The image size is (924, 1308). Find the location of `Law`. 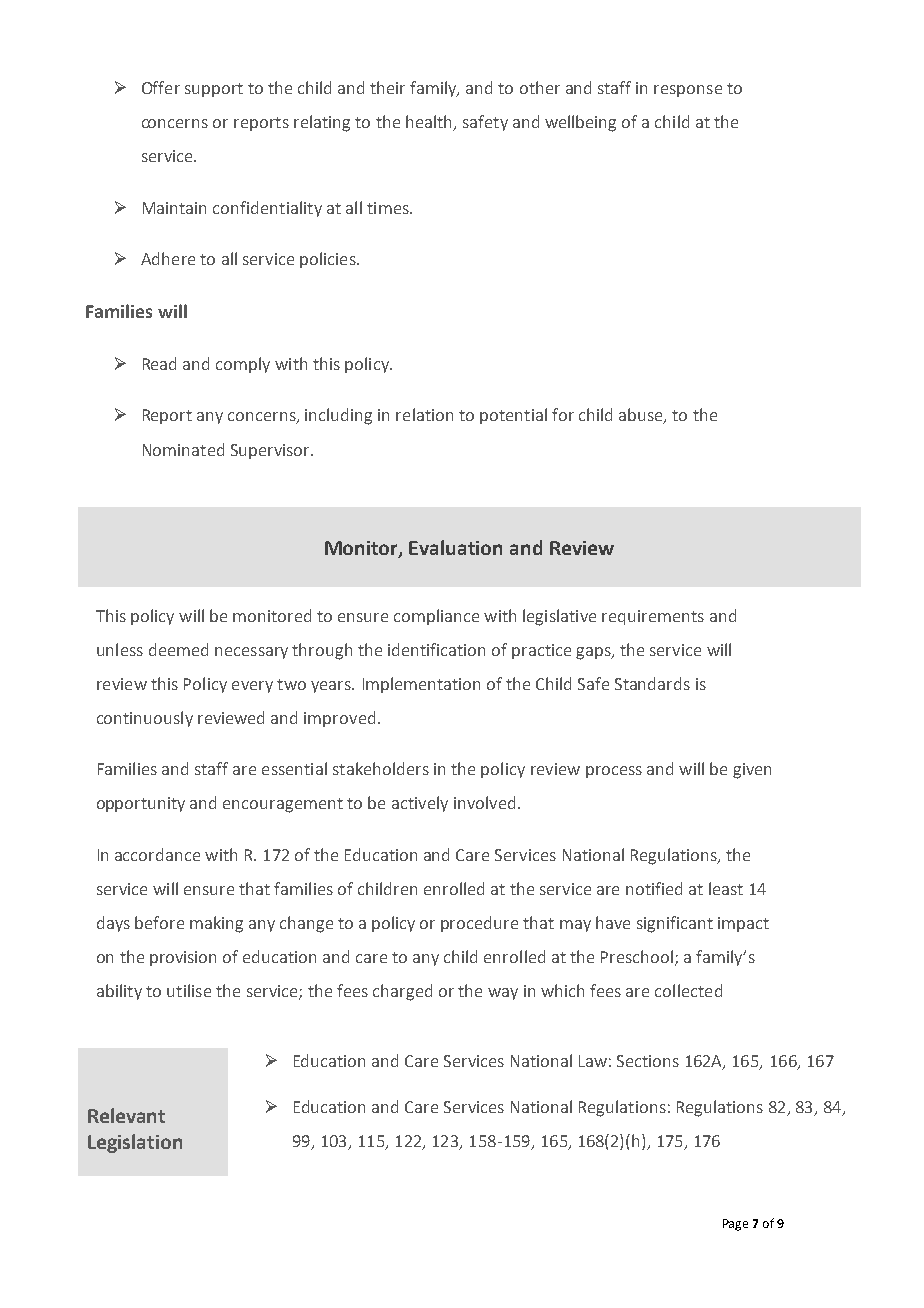

Law is located at coordinates (593, 1061).
